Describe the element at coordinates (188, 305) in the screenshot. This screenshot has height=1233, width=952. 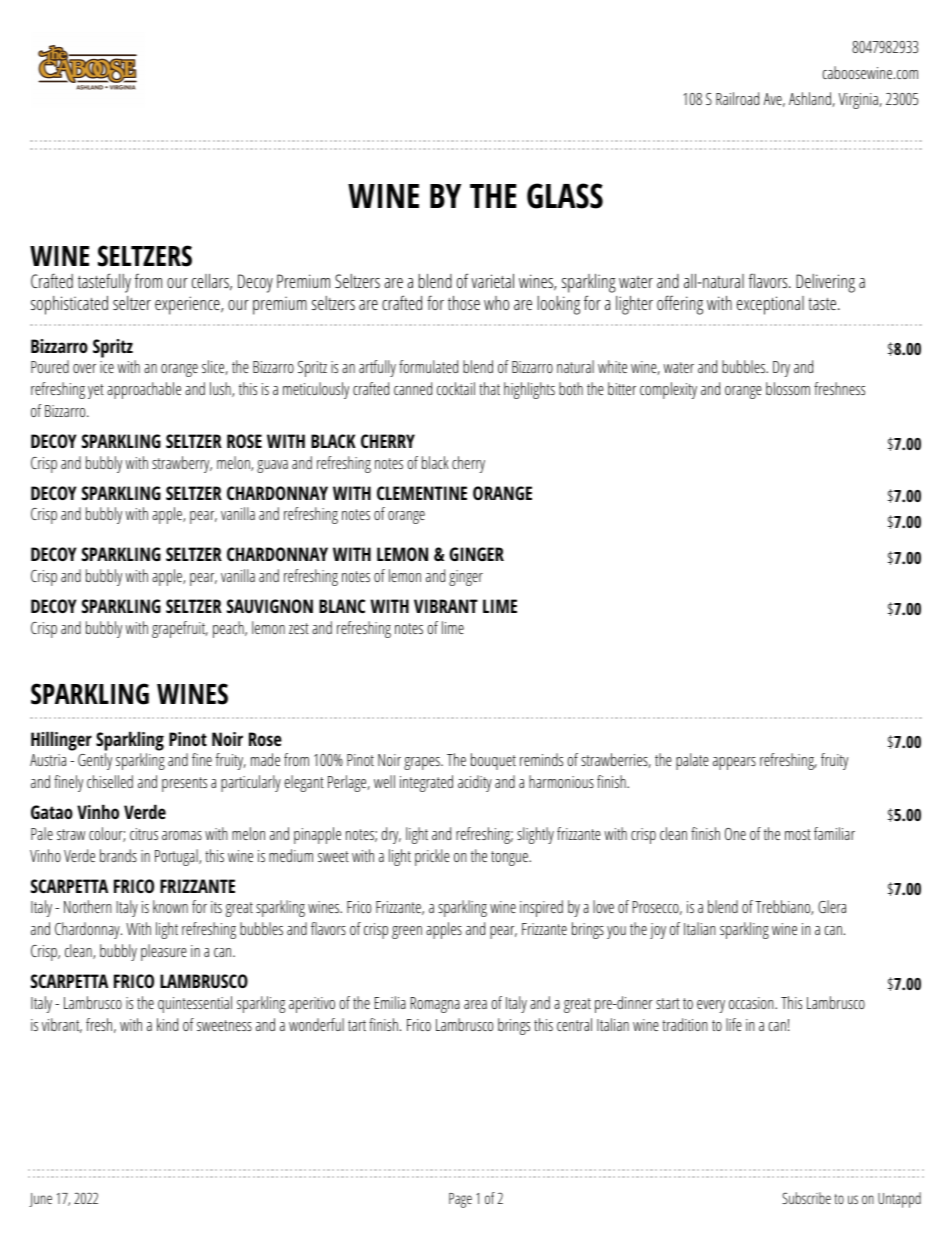
I see `experience` at that location.
